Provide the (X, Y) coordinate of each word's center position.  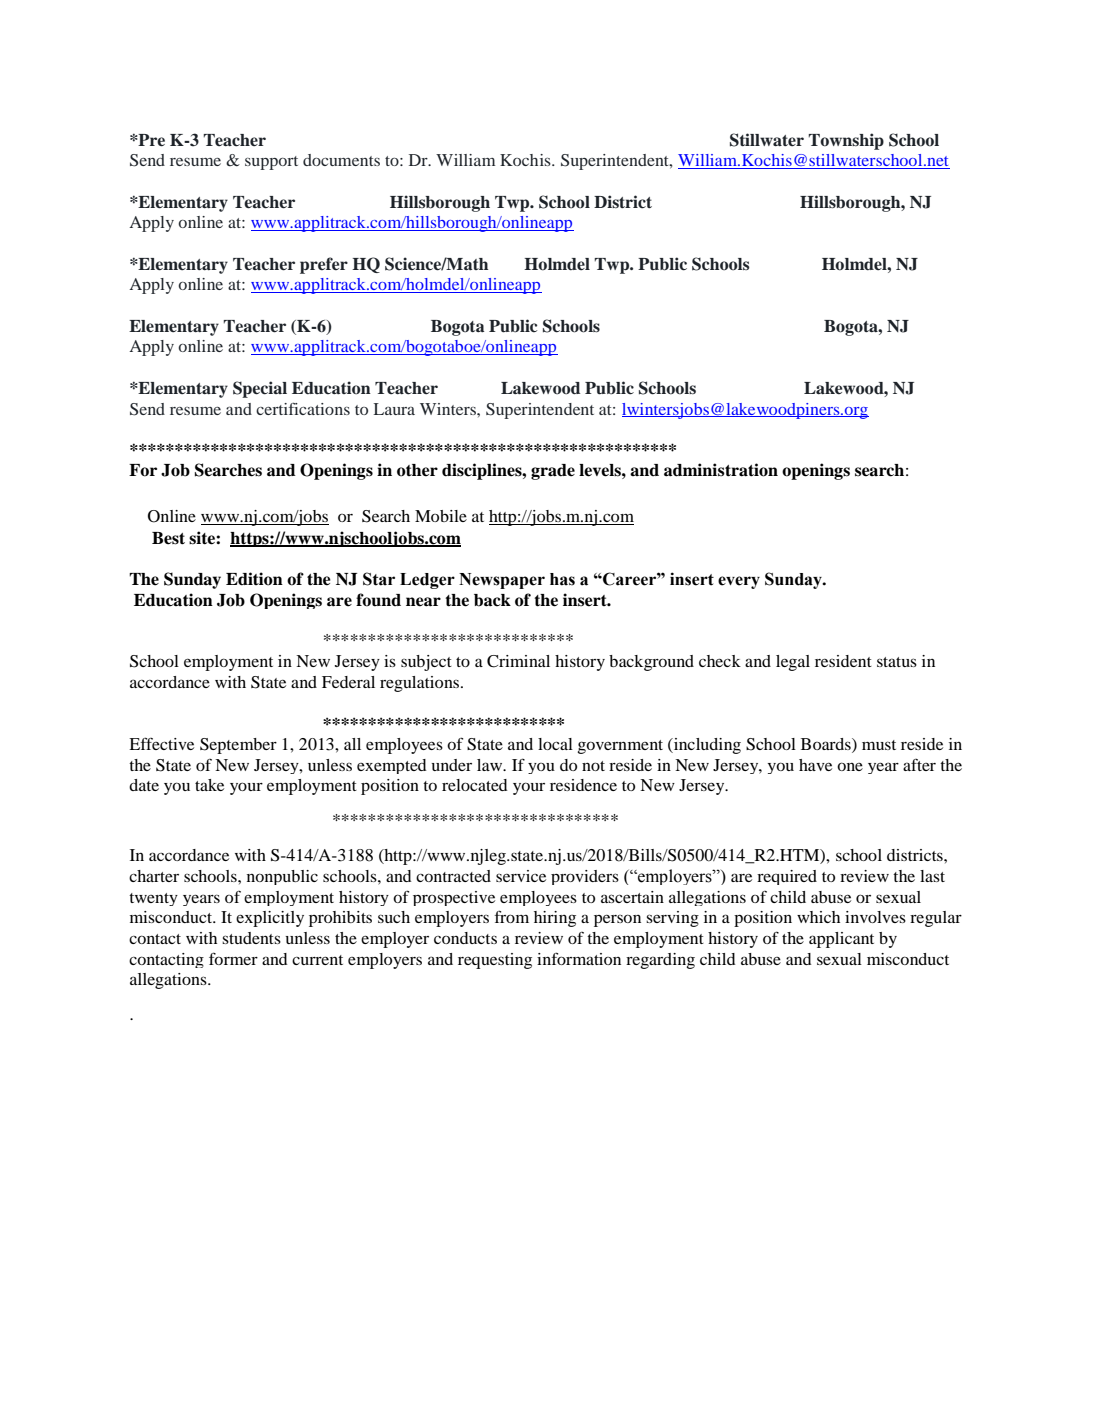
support (271, 163)
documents (341, 160)
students (251, 938)
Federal (348, 682)
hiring (555, 919)
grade (553, 472)
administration (721, 470)
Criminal (518, 661)
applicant (841, 940)
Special (260, 389)
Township (846, 141)
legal (793, 663)
